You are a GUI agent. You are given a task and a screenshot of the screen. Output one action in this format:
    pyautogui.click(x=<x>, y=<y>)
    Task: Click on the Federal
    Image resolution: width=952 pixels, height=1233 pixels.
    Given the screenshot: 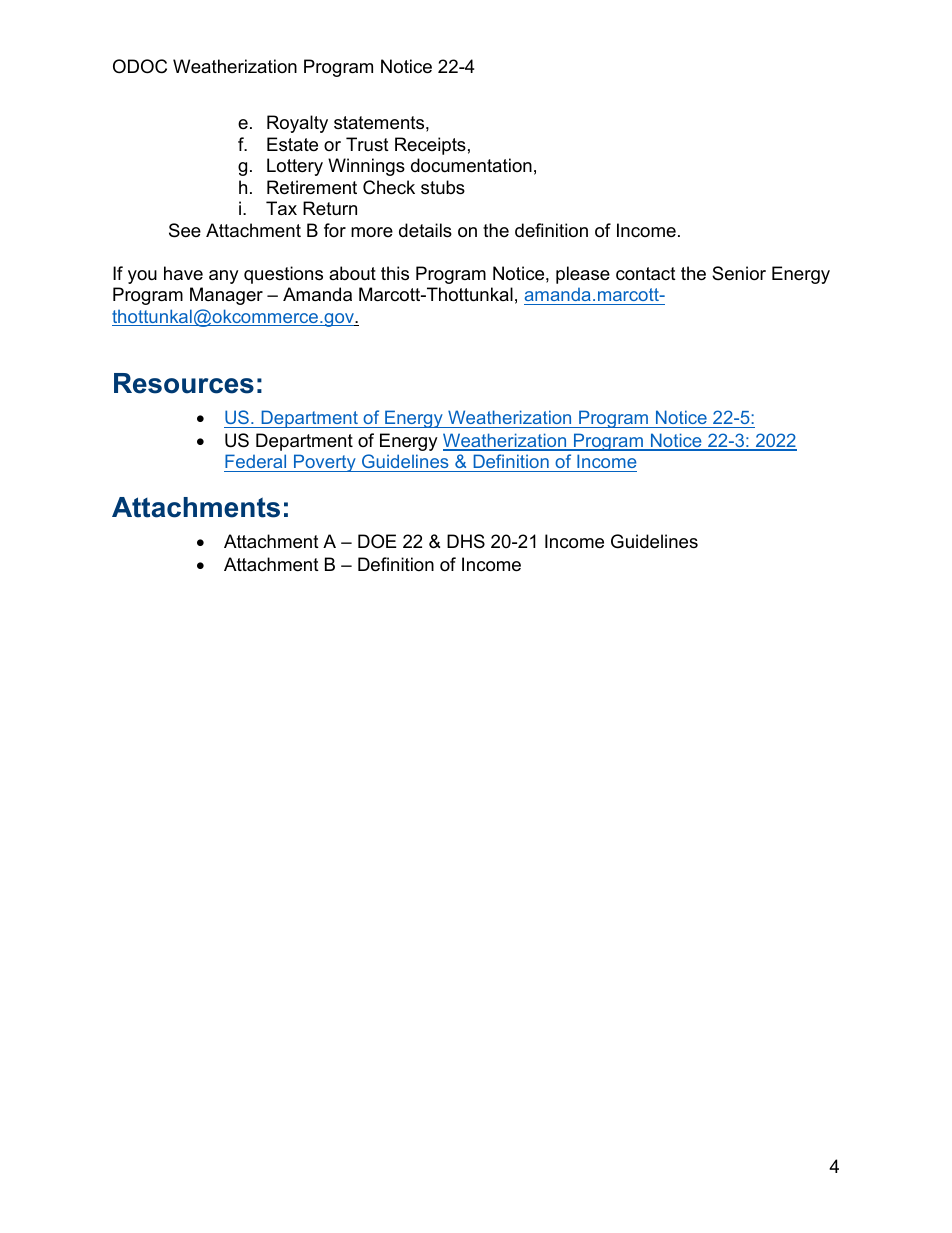 What is the action you would take?
    pyautogui.click(x=255, y=461)
